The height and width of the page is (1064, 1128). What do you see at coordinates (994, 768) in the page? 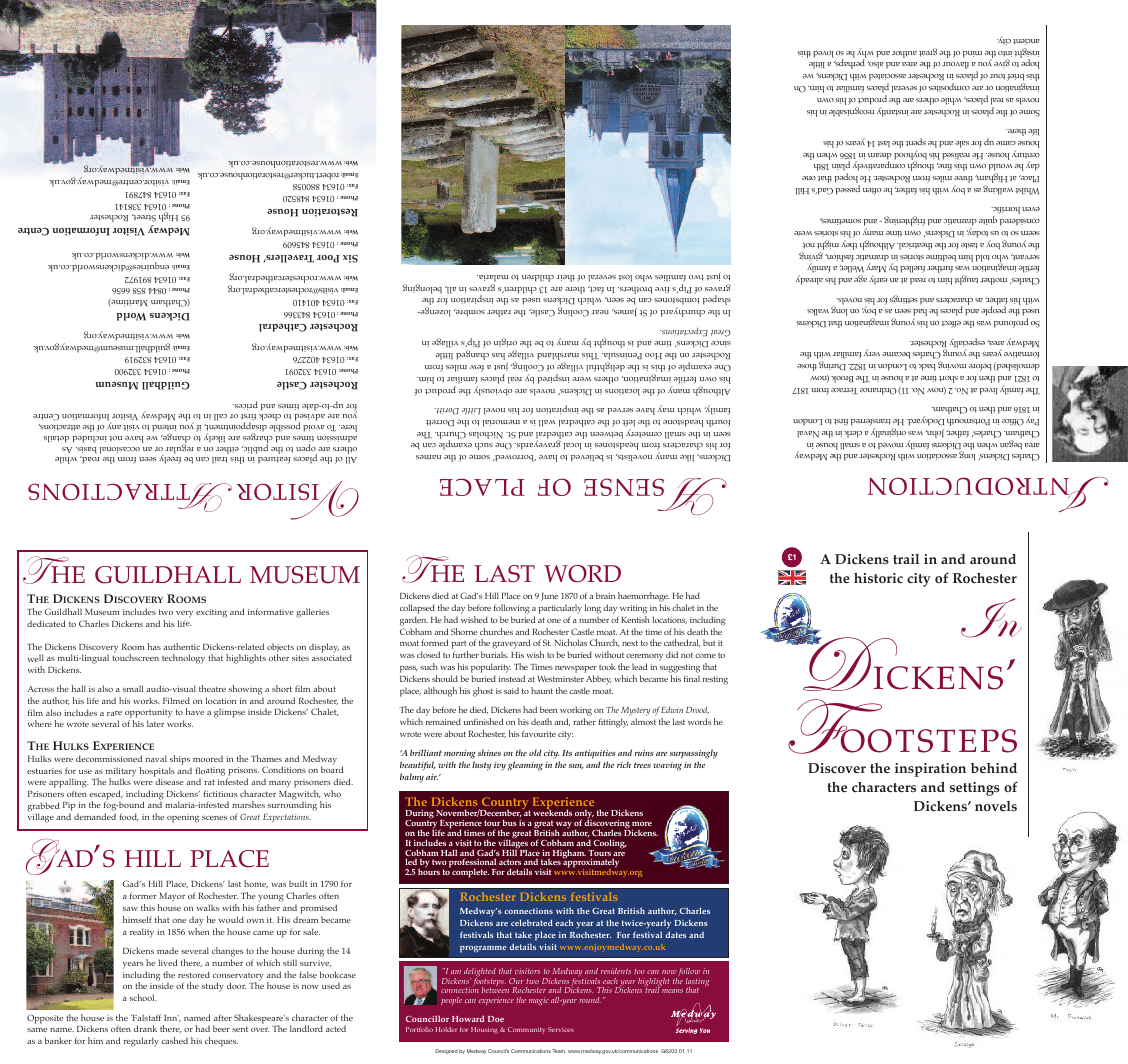
I see `behind` at bounding box center [994, 768].
